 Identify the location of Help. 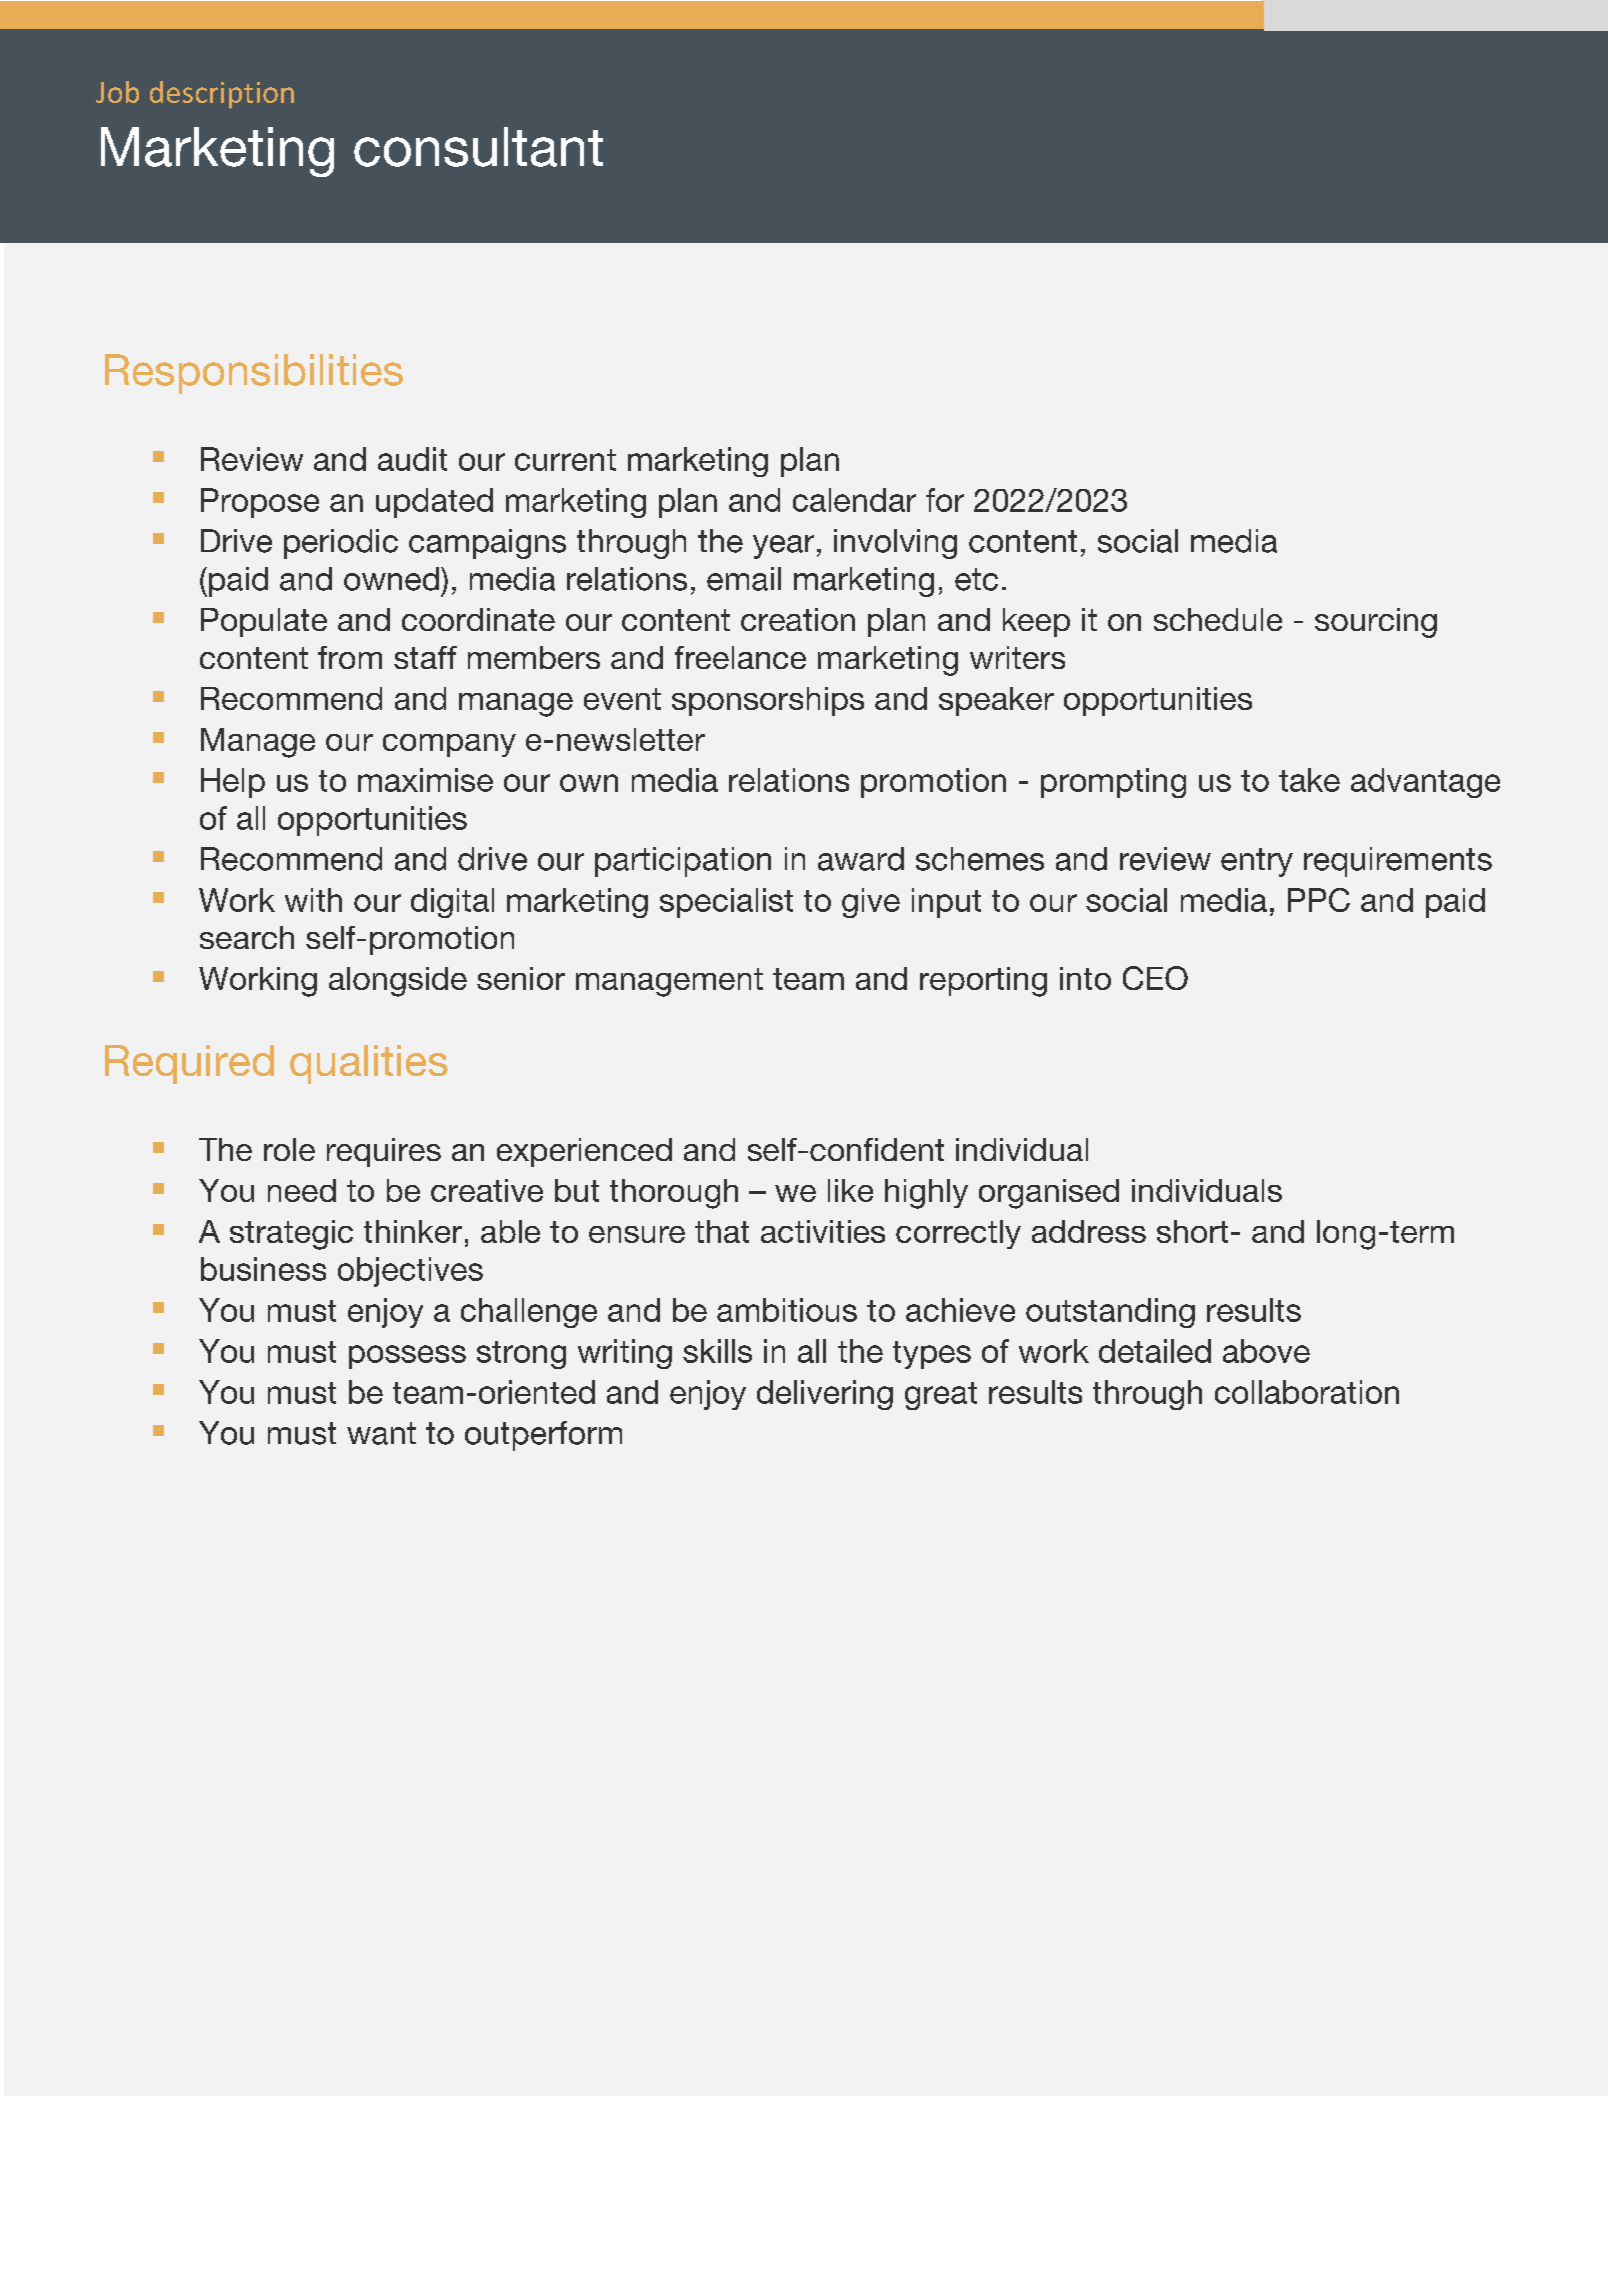
(233, 783).
